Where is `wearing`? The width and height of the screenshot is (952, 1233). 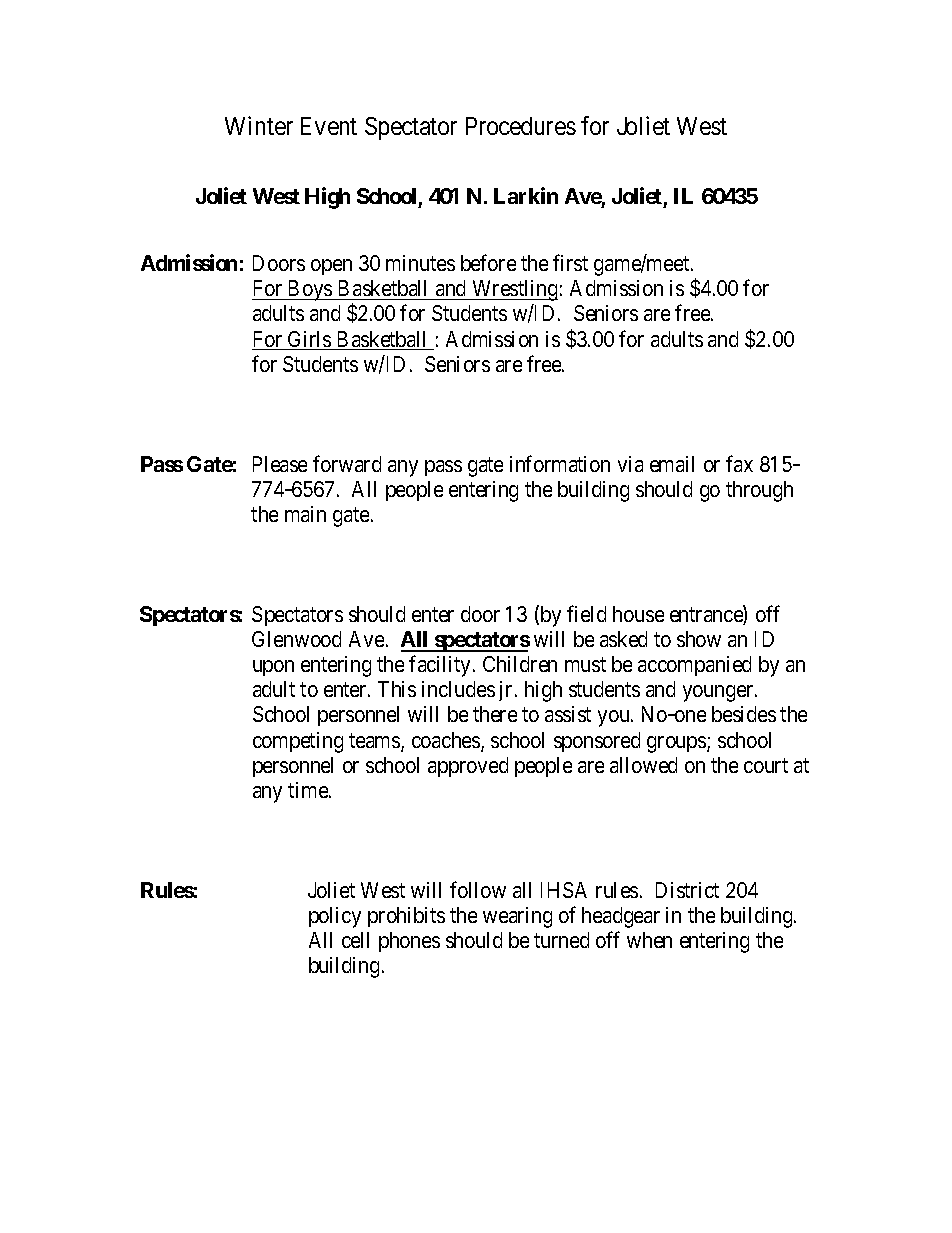
wearing is located at coordinates (517, 917).
